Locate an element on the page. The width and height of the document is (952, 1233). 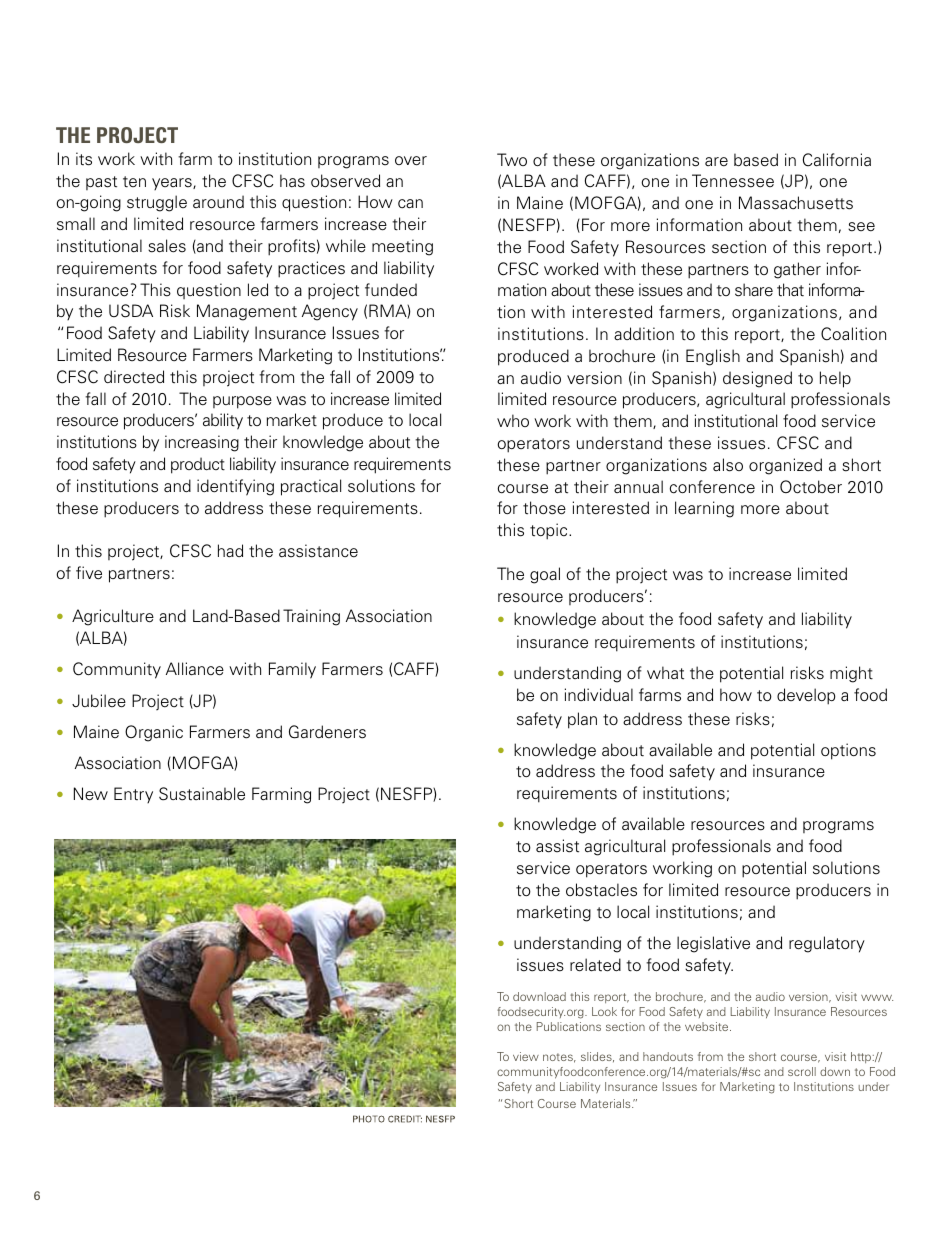
might is located at coordinates (851, 674).
